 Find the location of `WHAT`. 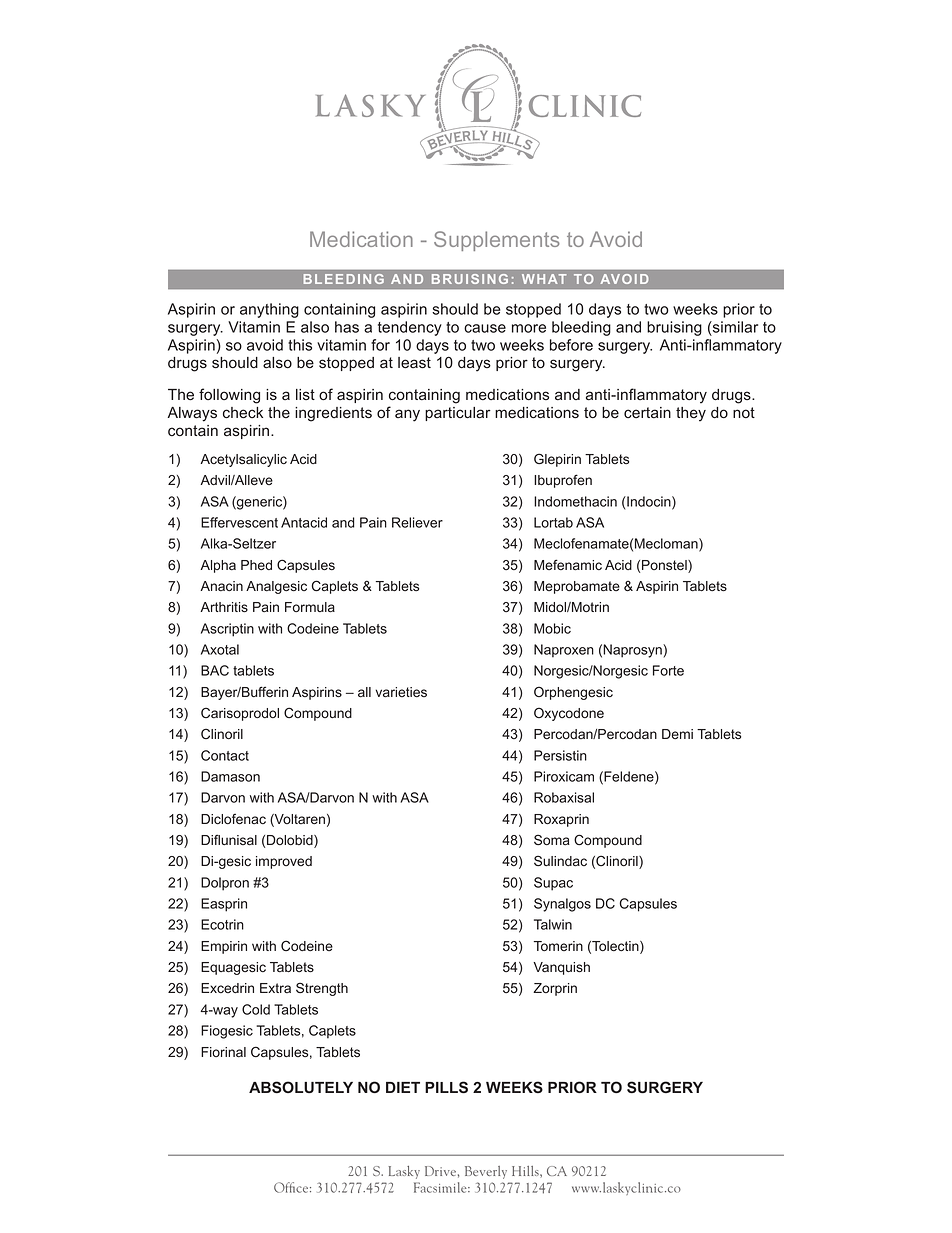

WHAT is located at coordinates (544, 279).
